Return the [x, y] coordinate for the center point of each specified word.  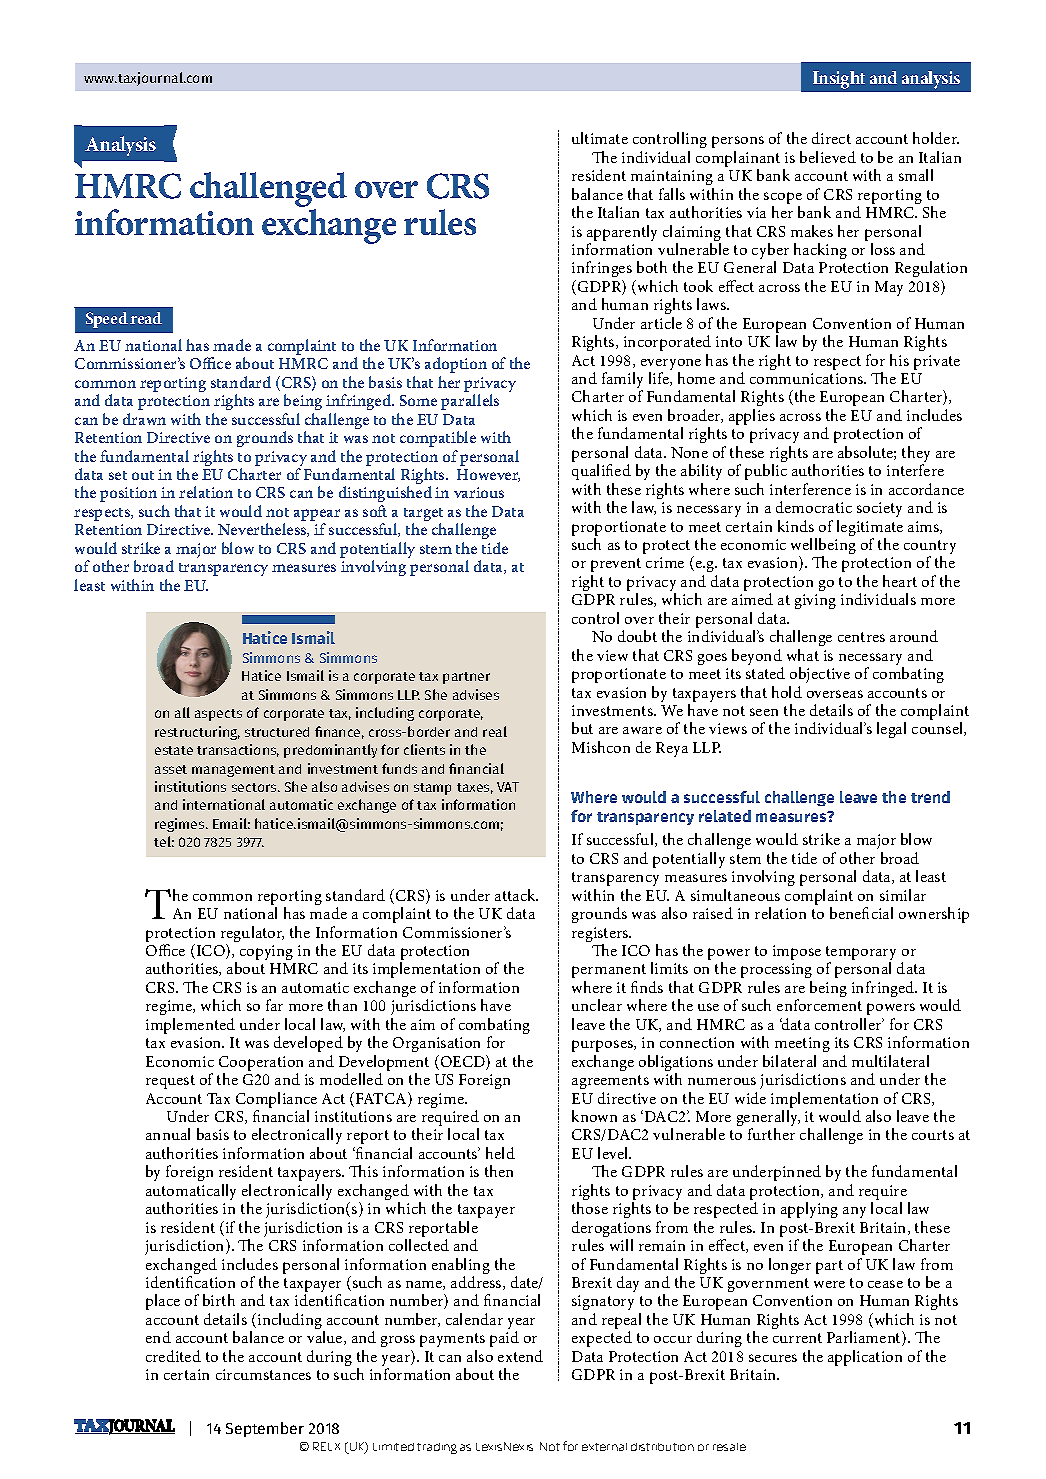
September [265, 1429]
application [865, 1358]
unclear [597, 1005]
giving [815, 601]
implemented [190, 1026]
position [128, 494]
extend [520, 1356]
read [146, 318]
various [479, 492]
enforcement [819, 1005]
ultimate [600, 138]
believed [828, 157]
